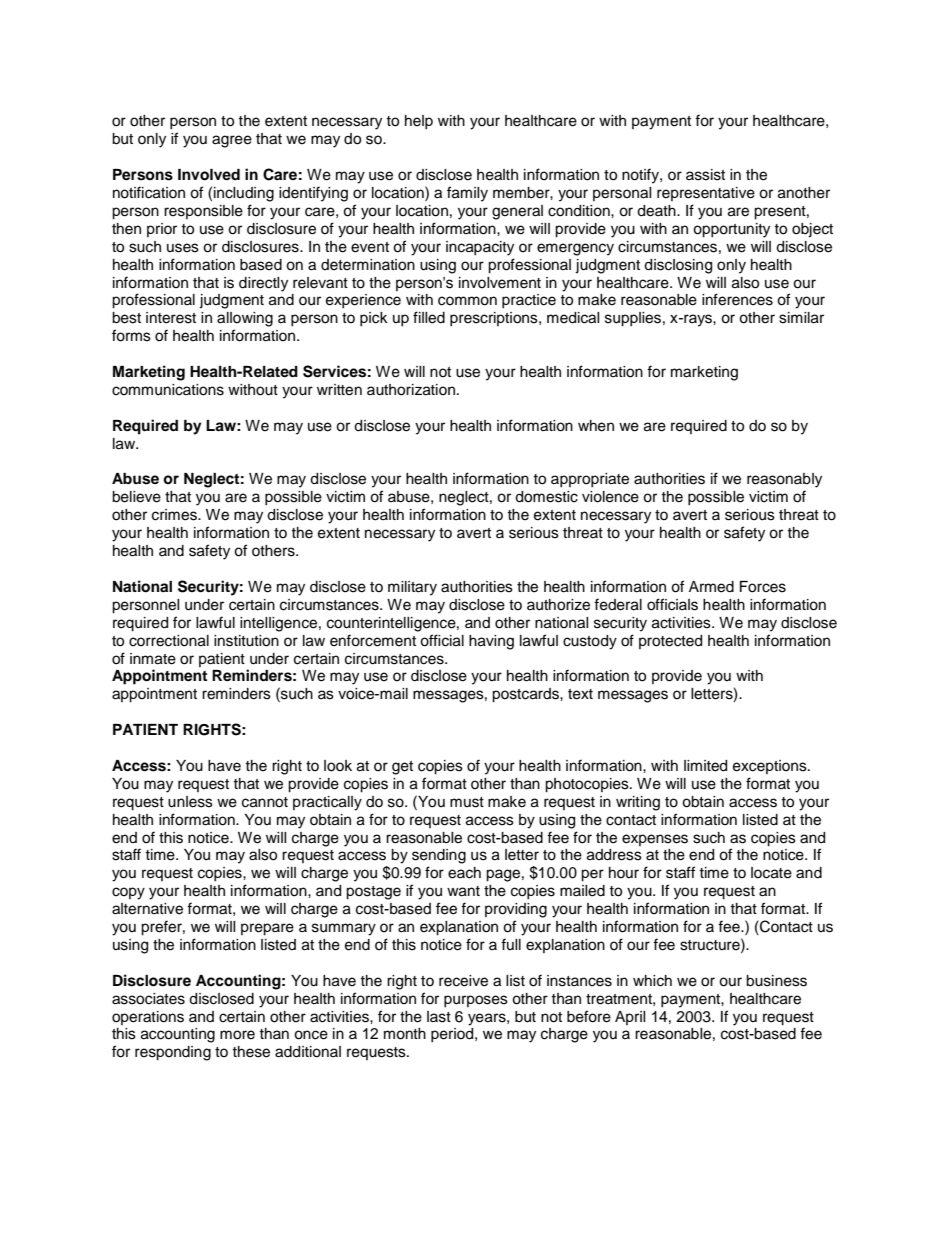 This screenshot has width=952, height=1233. I want to click on family, so click(467, 194).
